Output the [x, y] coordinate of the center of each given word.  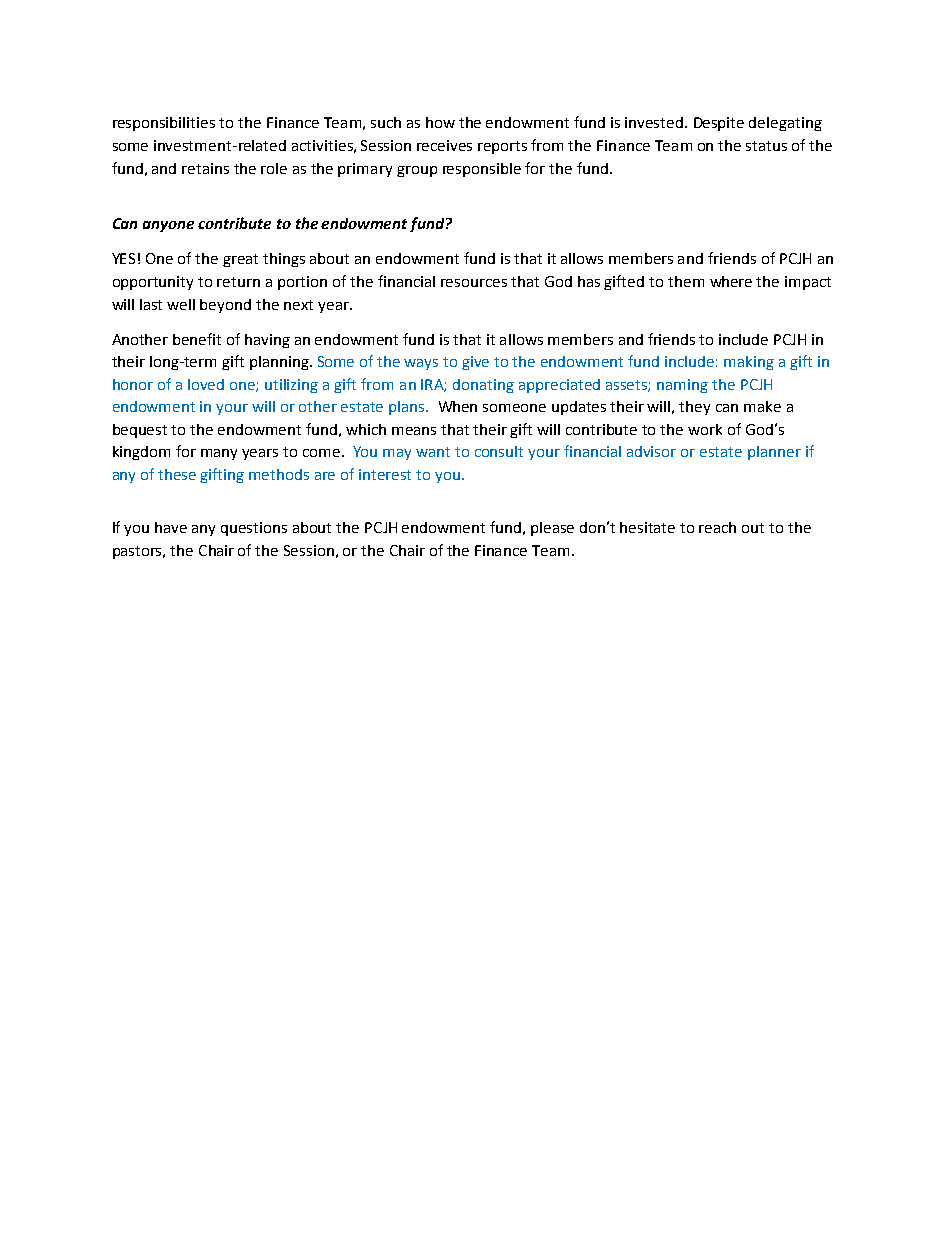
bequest [140, 431]
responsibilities [164, 124]
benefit [197, 339]
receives [444, 145]
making [749, 363]
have [171, 527]
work [705, 429]
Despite [719, 124]
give [475, 363]
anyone [168, 226]
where [731, 281]
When [458, 406]
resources [474, 283]
